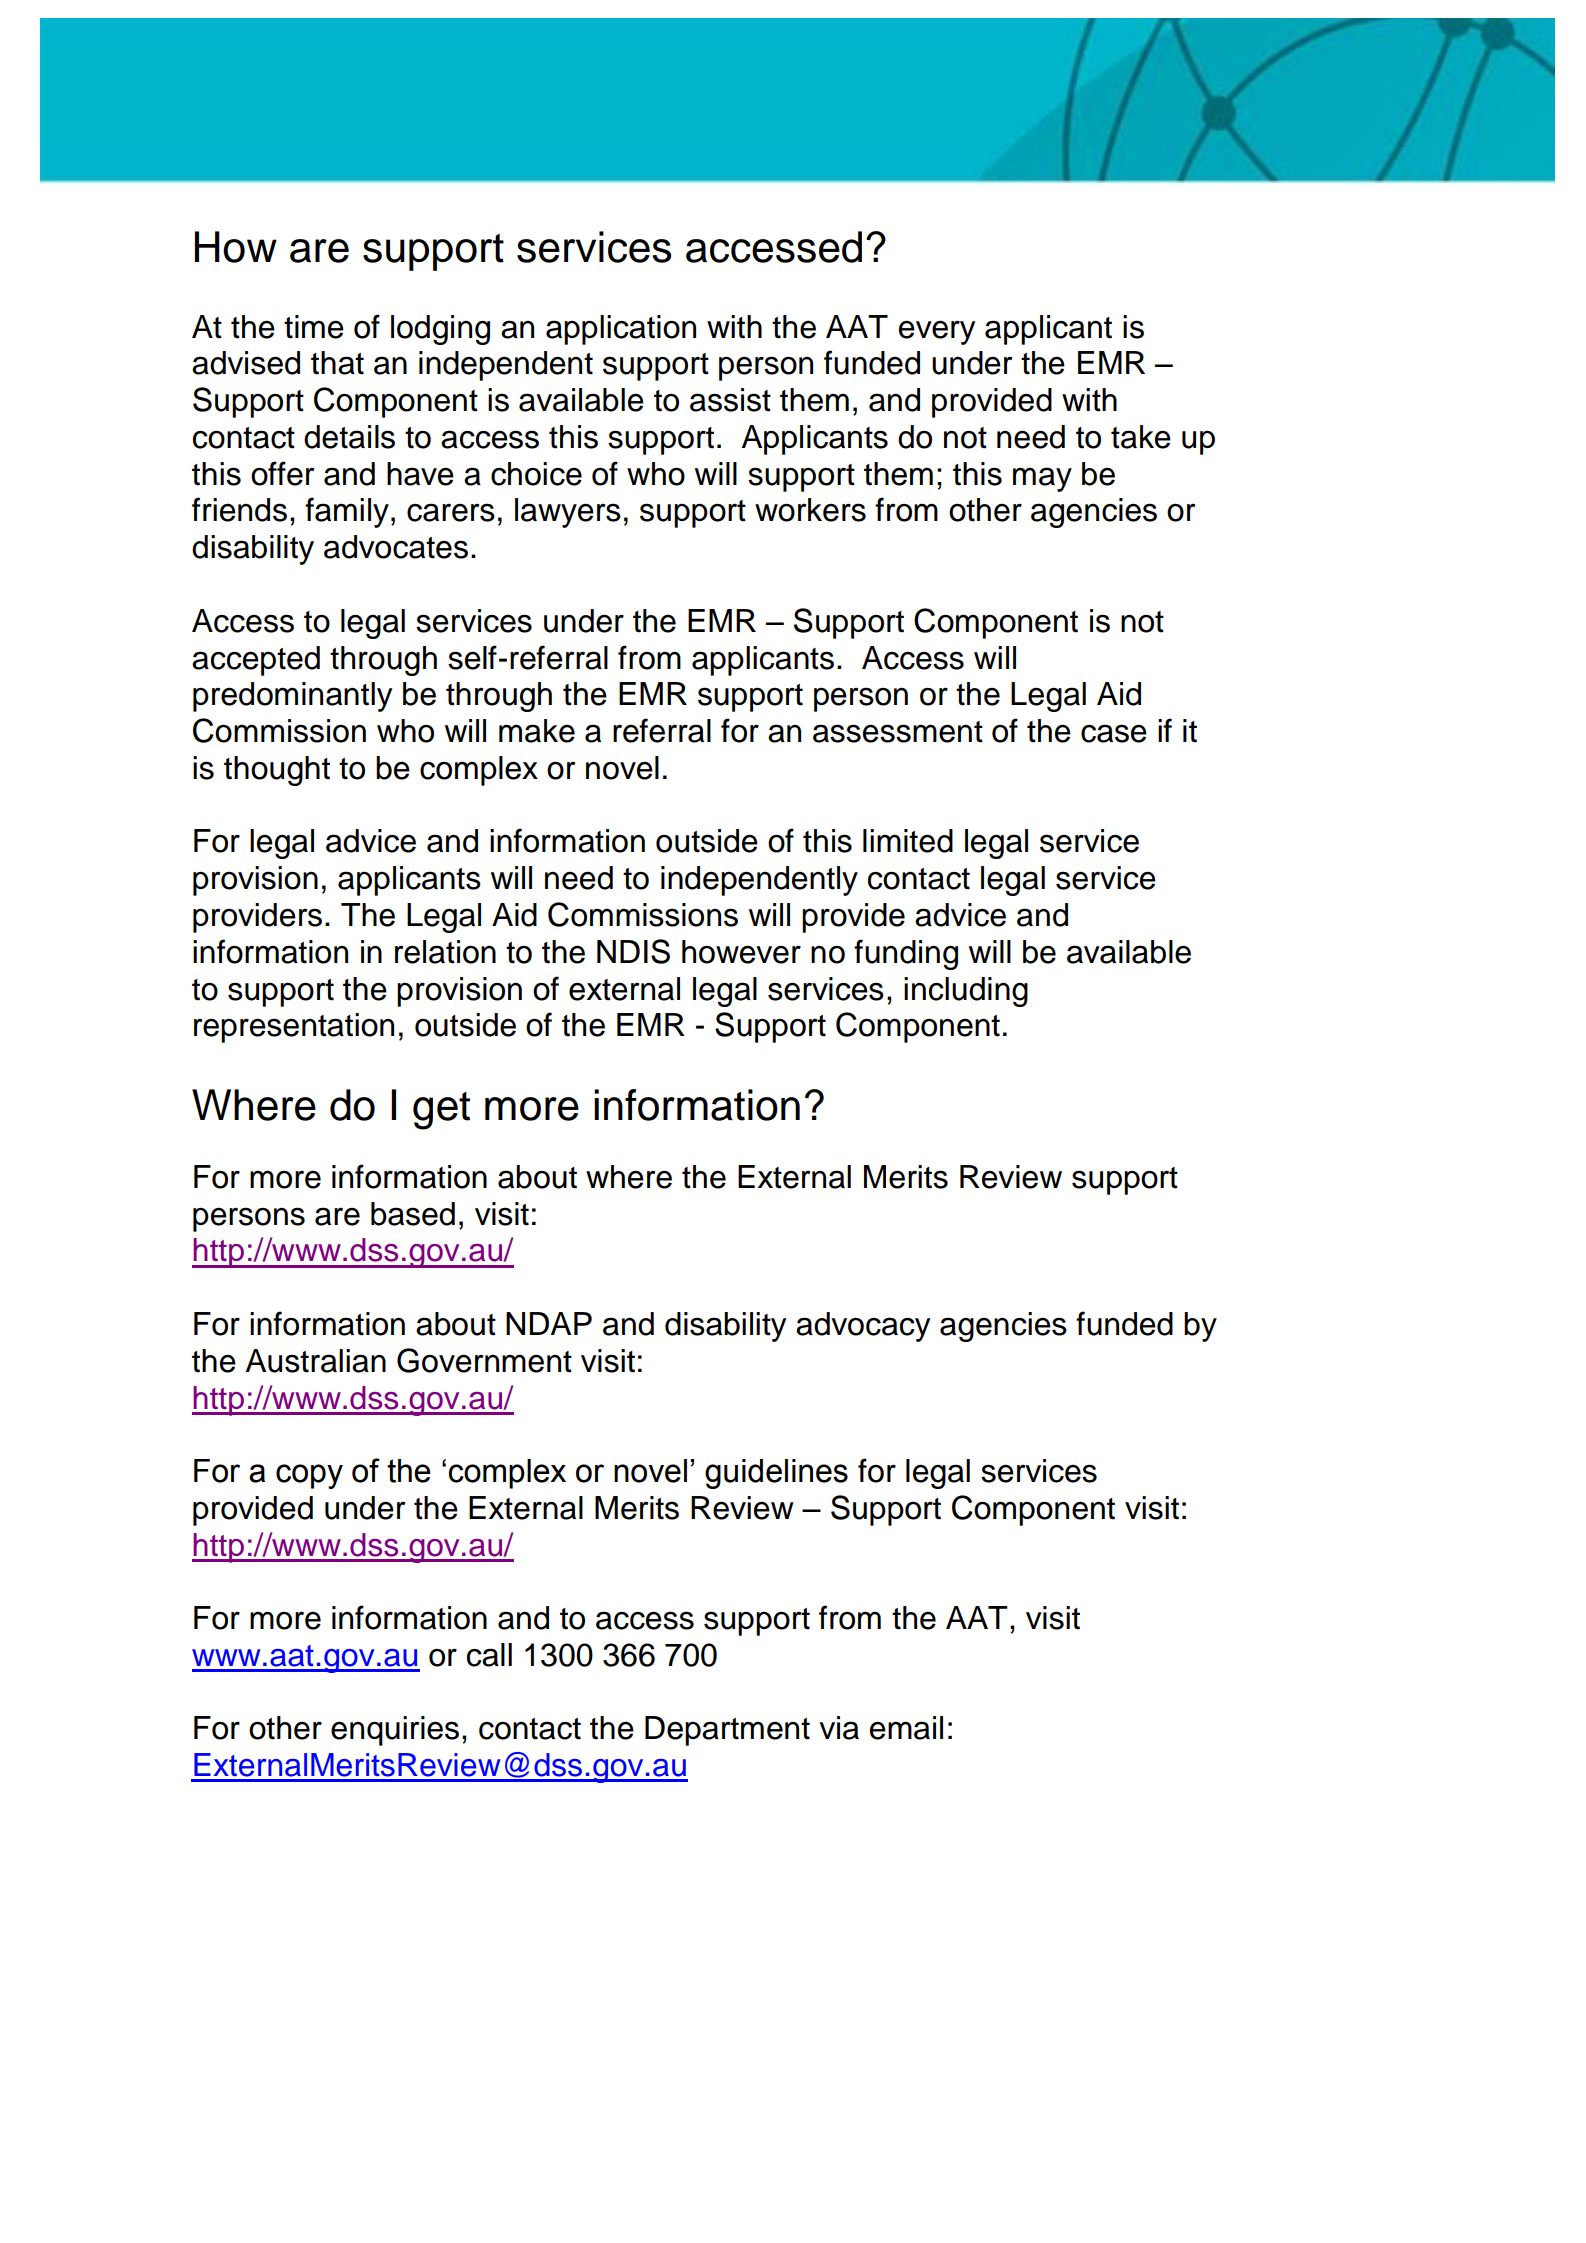 This screenshot has height=2243, width=1586. Describe the element at coordinates (337, 363) in the screenshot. I see `that` at that location.
